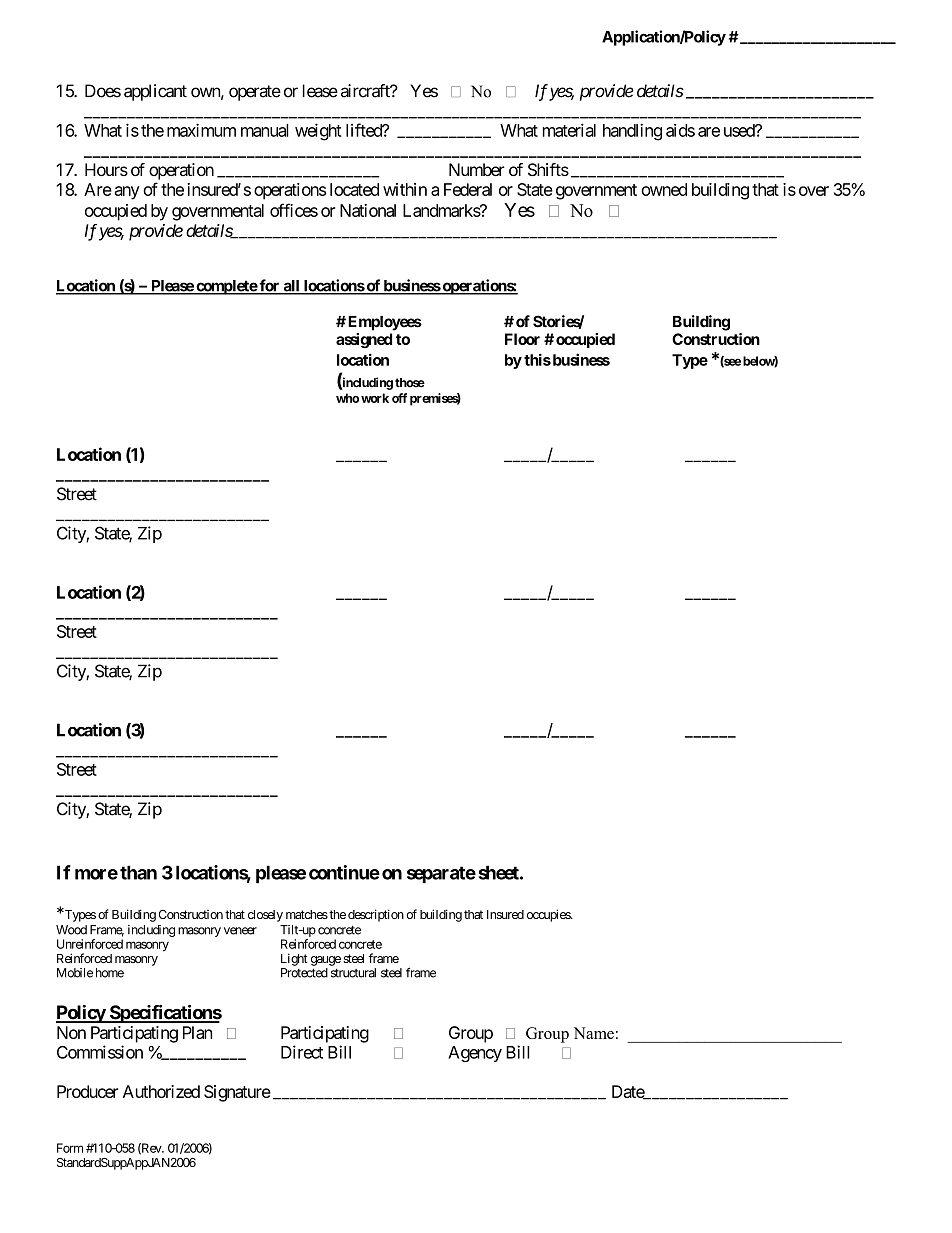 This screenshot has width=952, height=1233. I want to click on weight, so click(318, 132).
